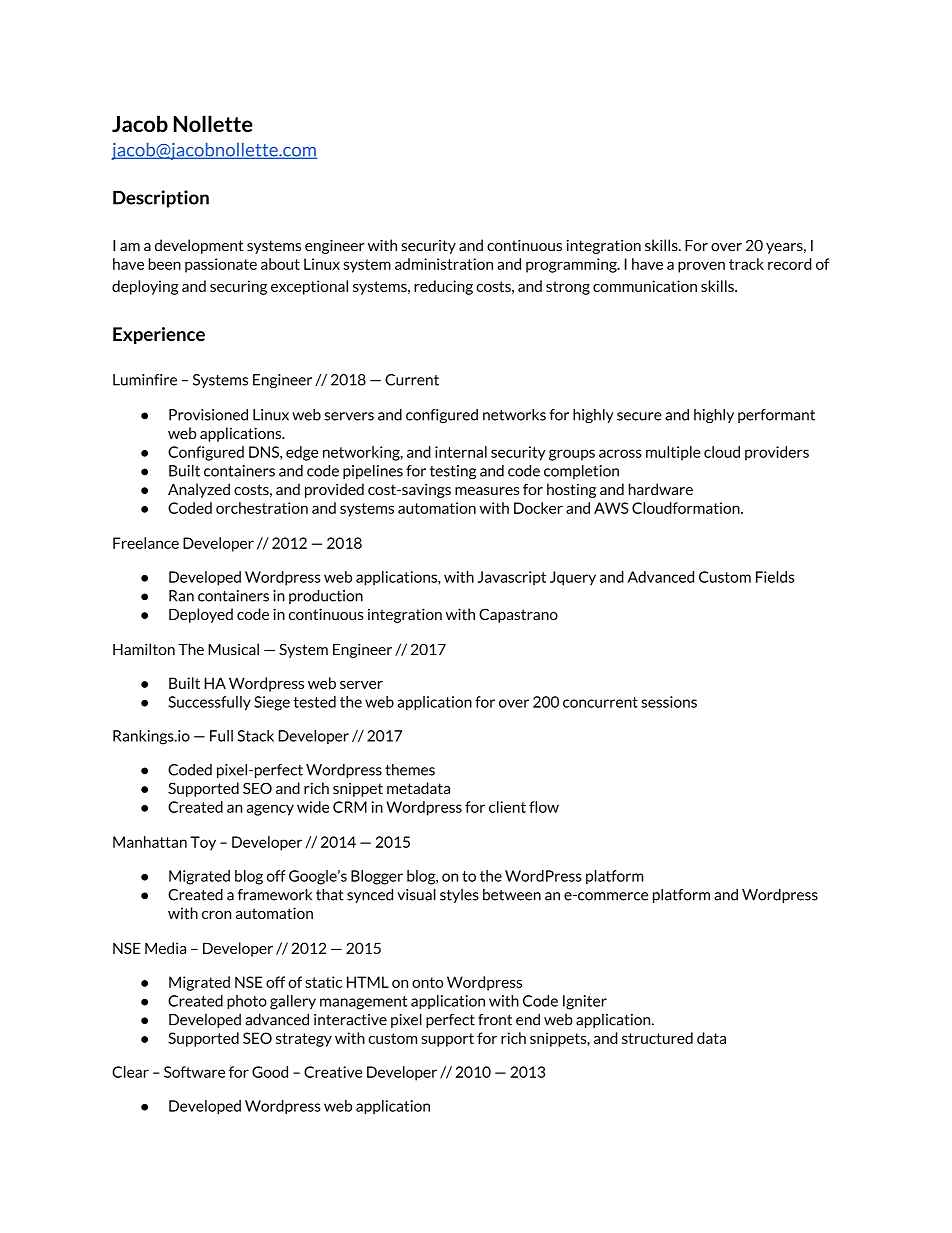 This image has width=952, height=1233. I want to click on administration, so click(444, 264).
